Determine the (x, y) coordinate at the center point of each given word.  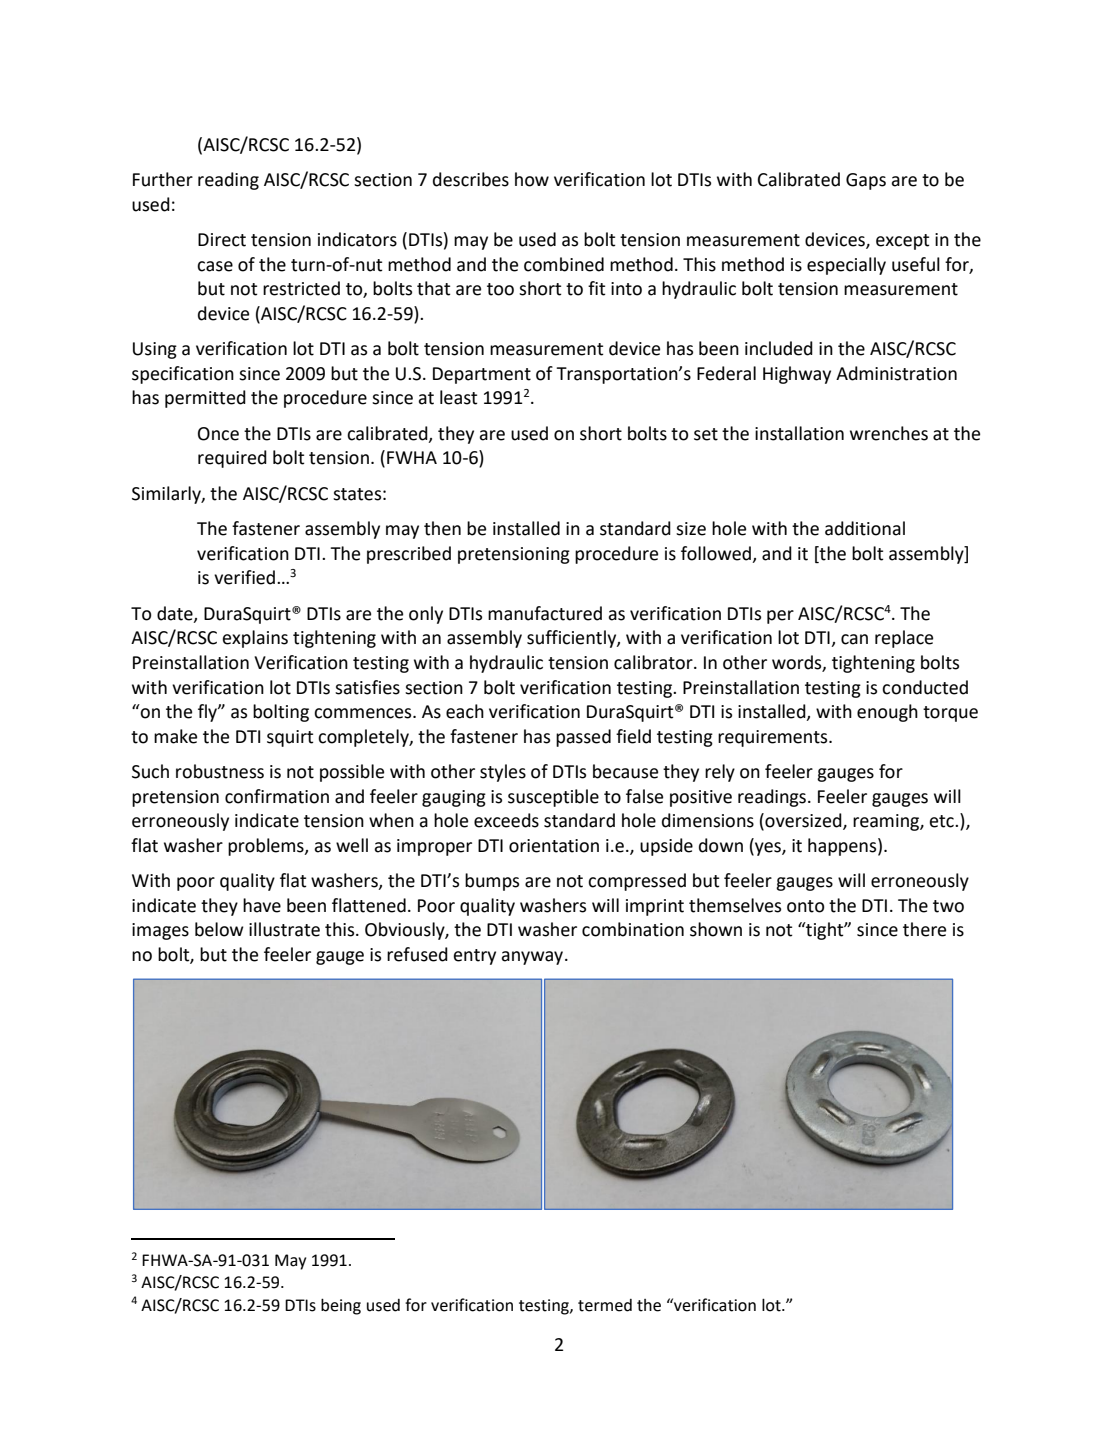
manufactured (545, 613)
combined (564, 264)
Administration (896, 373)
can (854, 639)
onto (805, 906)
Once (218, 434)
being (341, 1306)
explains (255, 639)
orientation (554, 846)
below (219, 929)
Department (482, 375)
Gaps (866, 181)
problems (267, 847)
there (924, 929)
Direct (222, 240)
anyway (533, 958)
